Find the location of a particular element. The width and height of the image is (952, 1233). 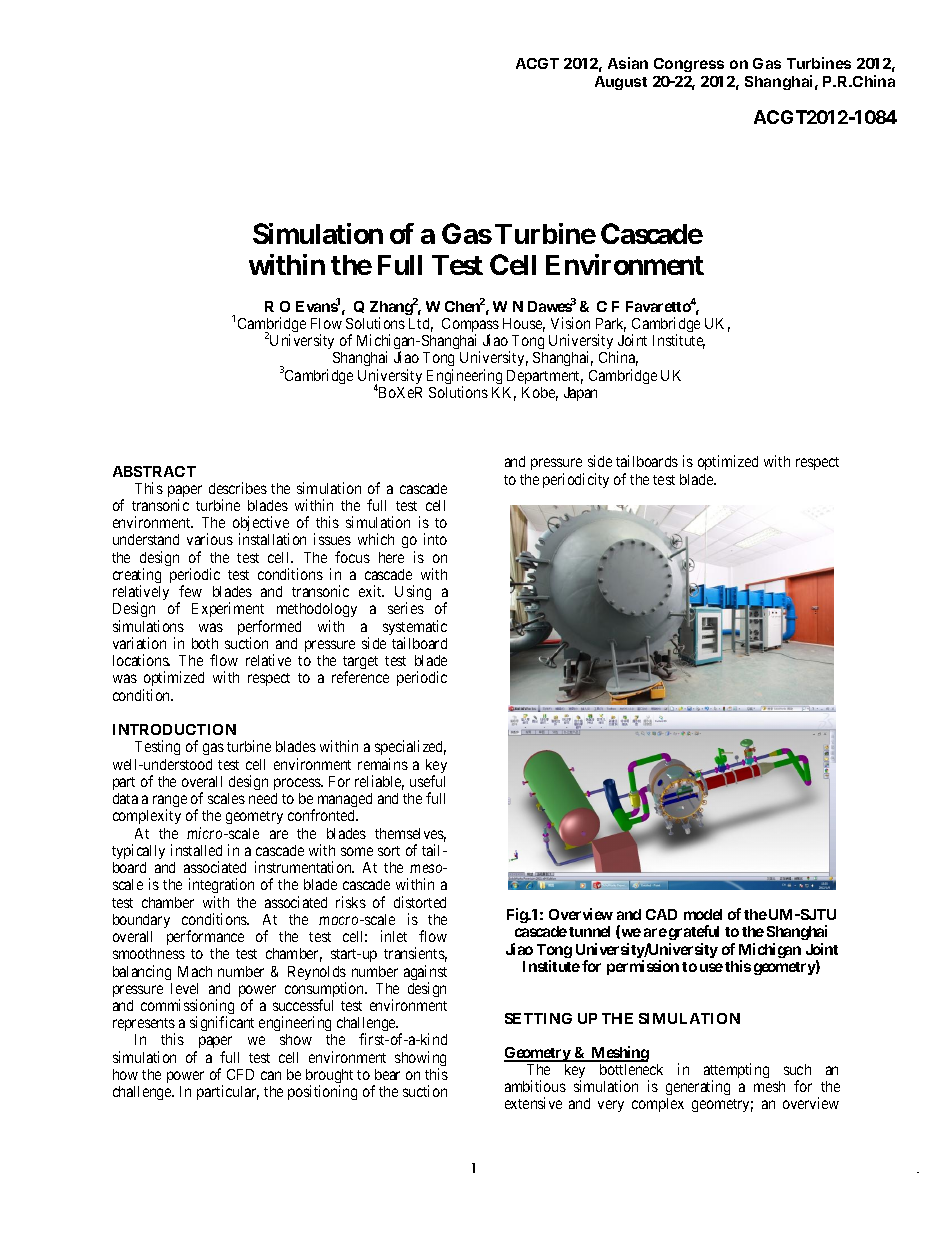

Park is located at coordinates (611, 325).
